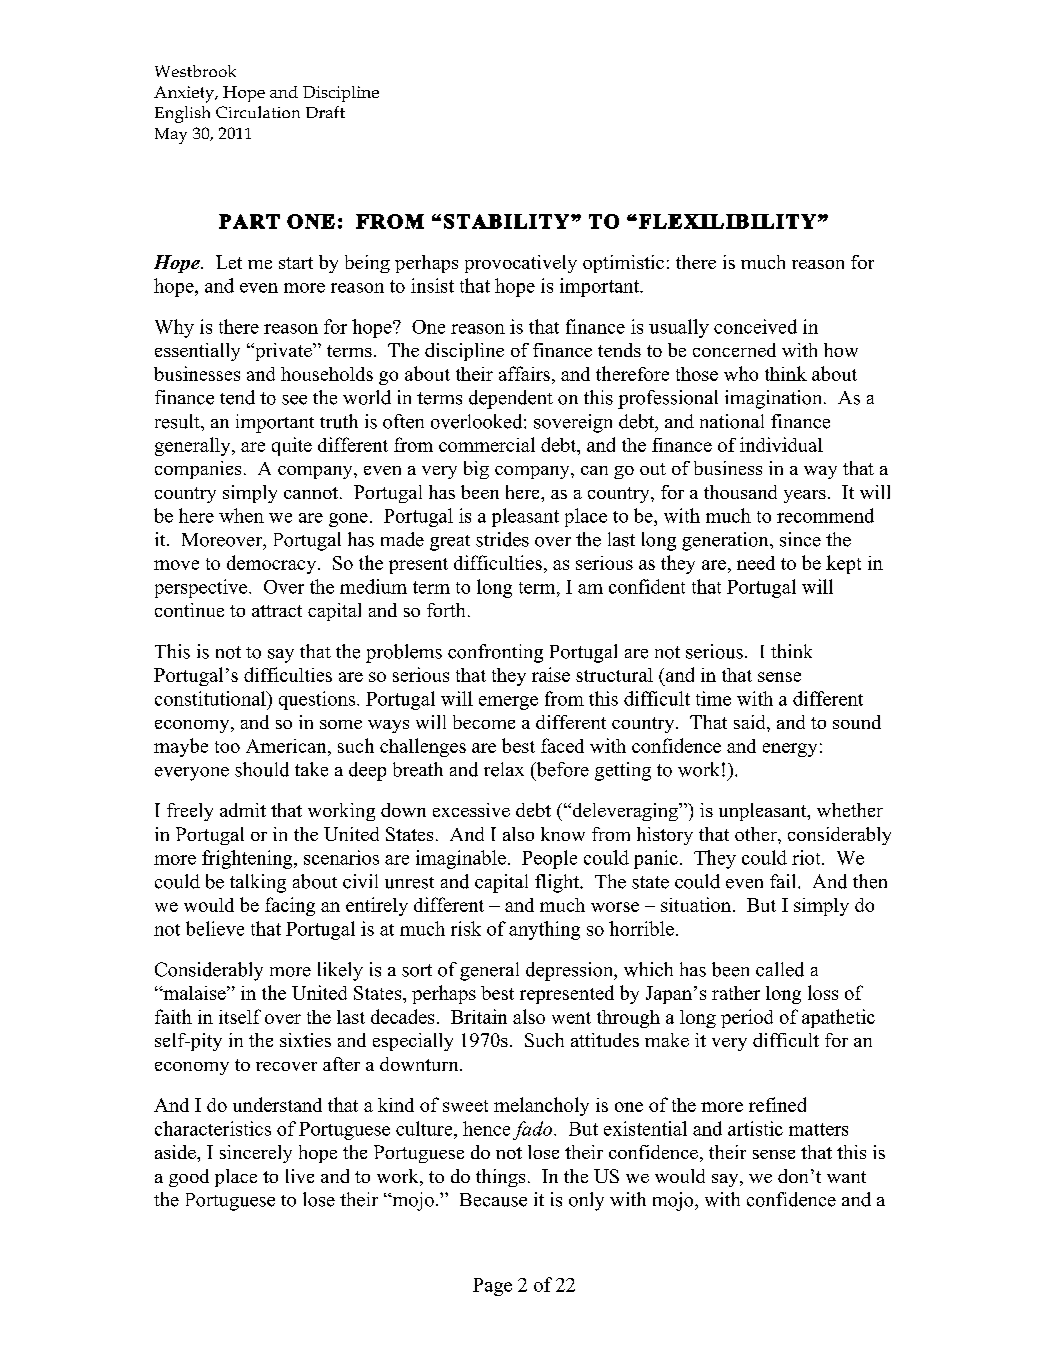  What do you see at coordinates (506, 221) in the screenshot?
I see `STABILITY` at bounding box center [506, 221].
